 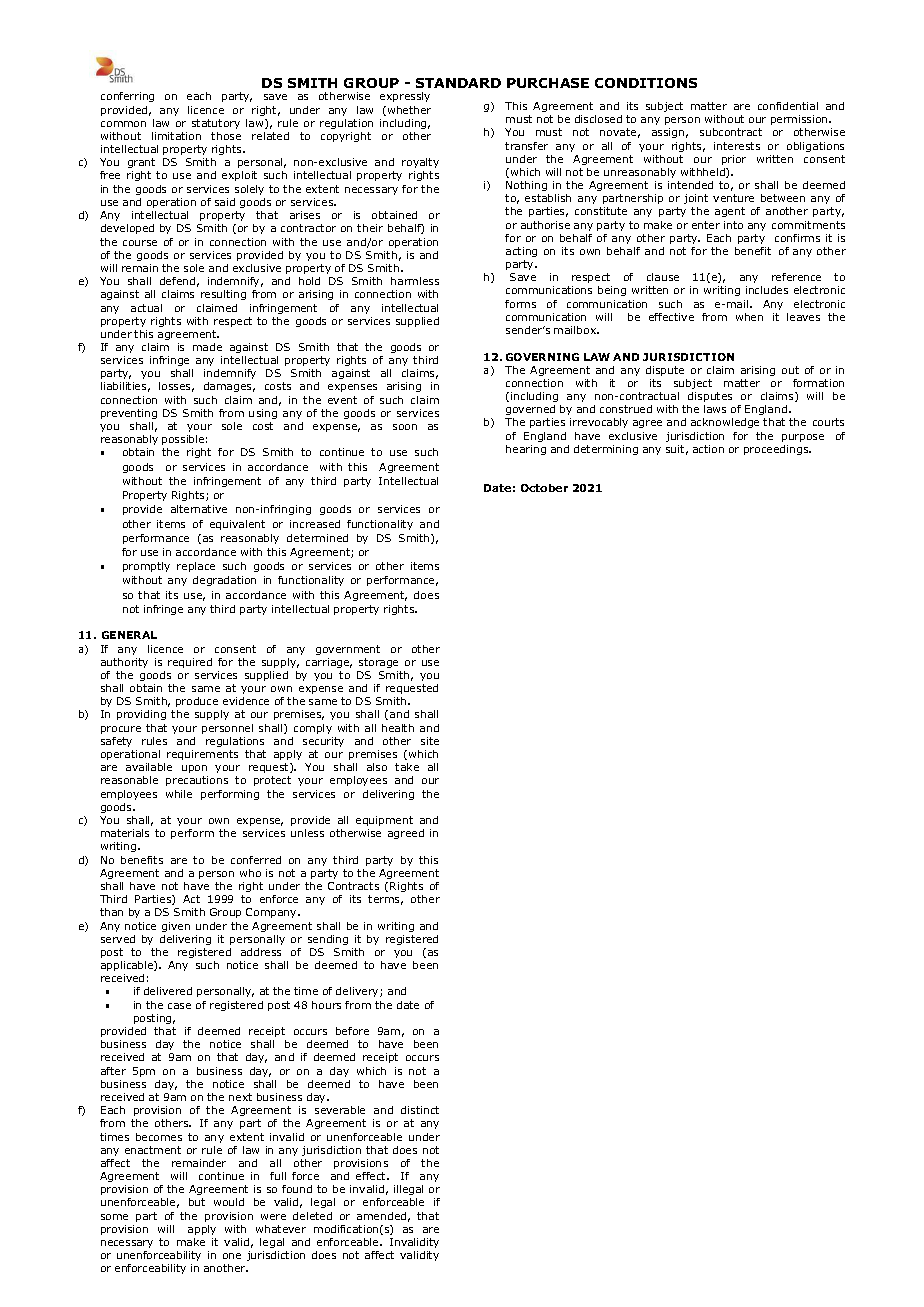 What do you see at coordinates (199, 509) in the screenshot?
I see `alternative` at bounding box center [199, 509].
